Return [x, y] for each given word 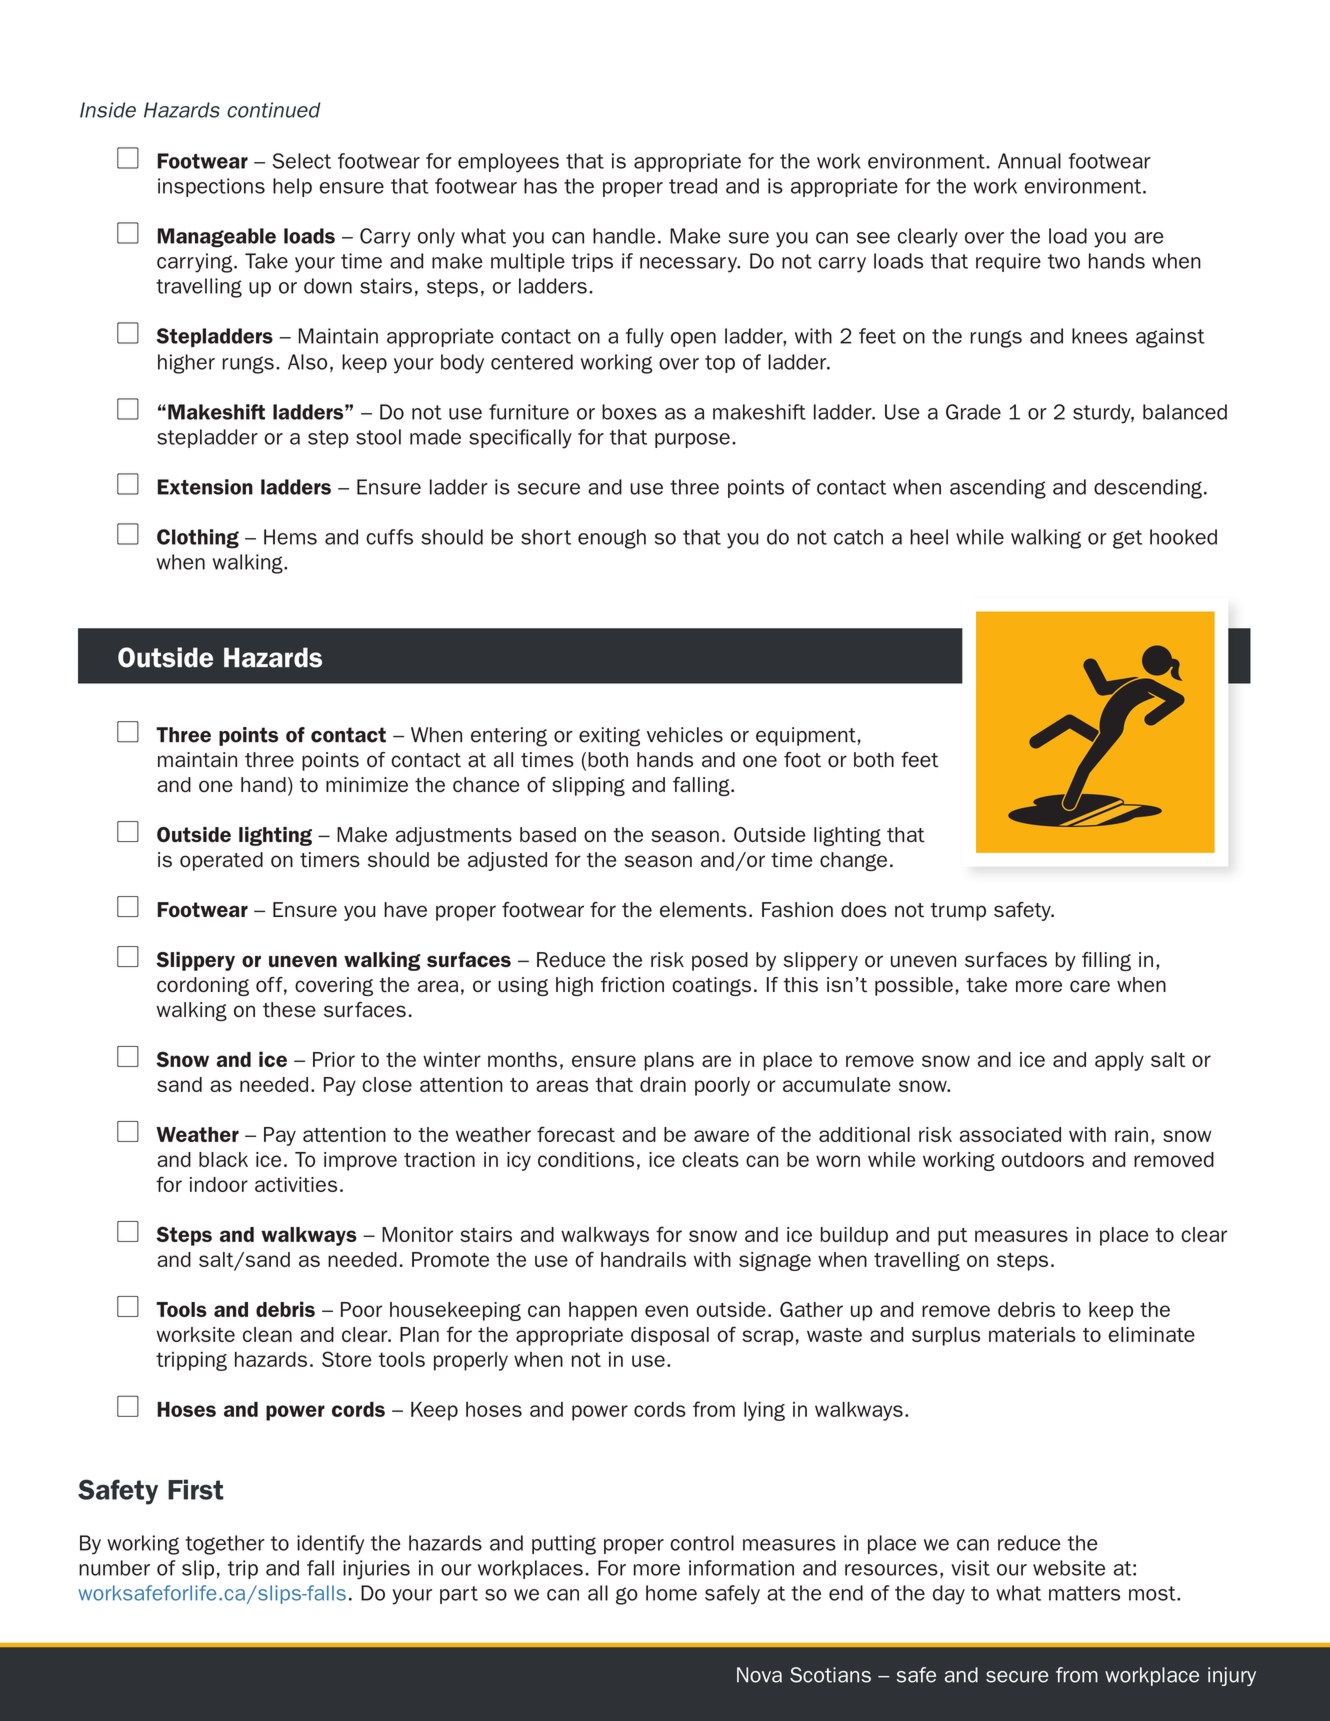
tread [693, 186]
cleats [710, 1159]
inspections [211, 187]
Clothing [198, 539]
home [671, 1593]
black [223, 1159]
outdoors [1043, 1159]
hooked [1183, 537]
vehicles [685, 735]
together [225, 1545]
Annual [1029, 161]
